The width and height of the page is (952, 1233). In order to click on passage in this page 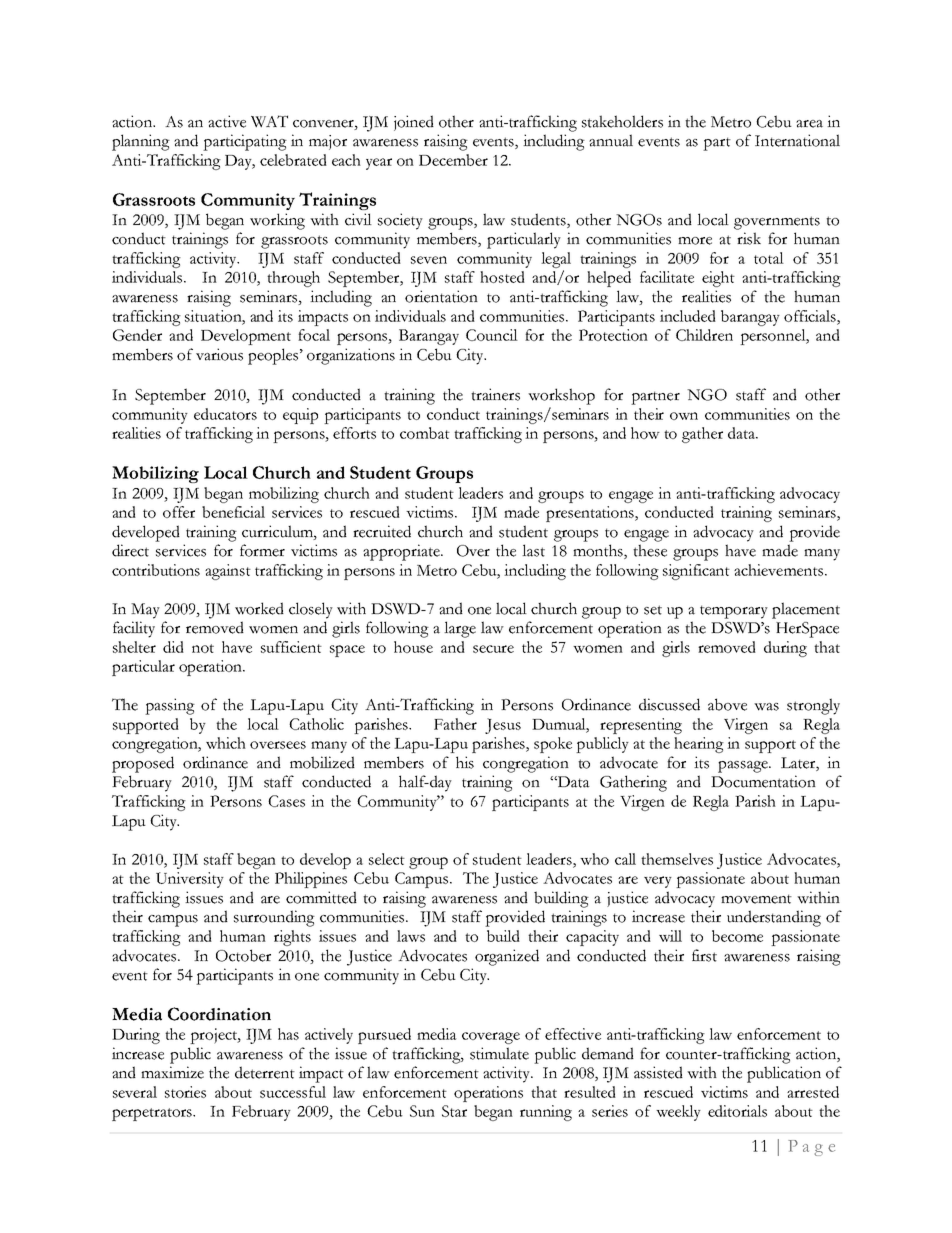, I will do `click(744, 767)`.
